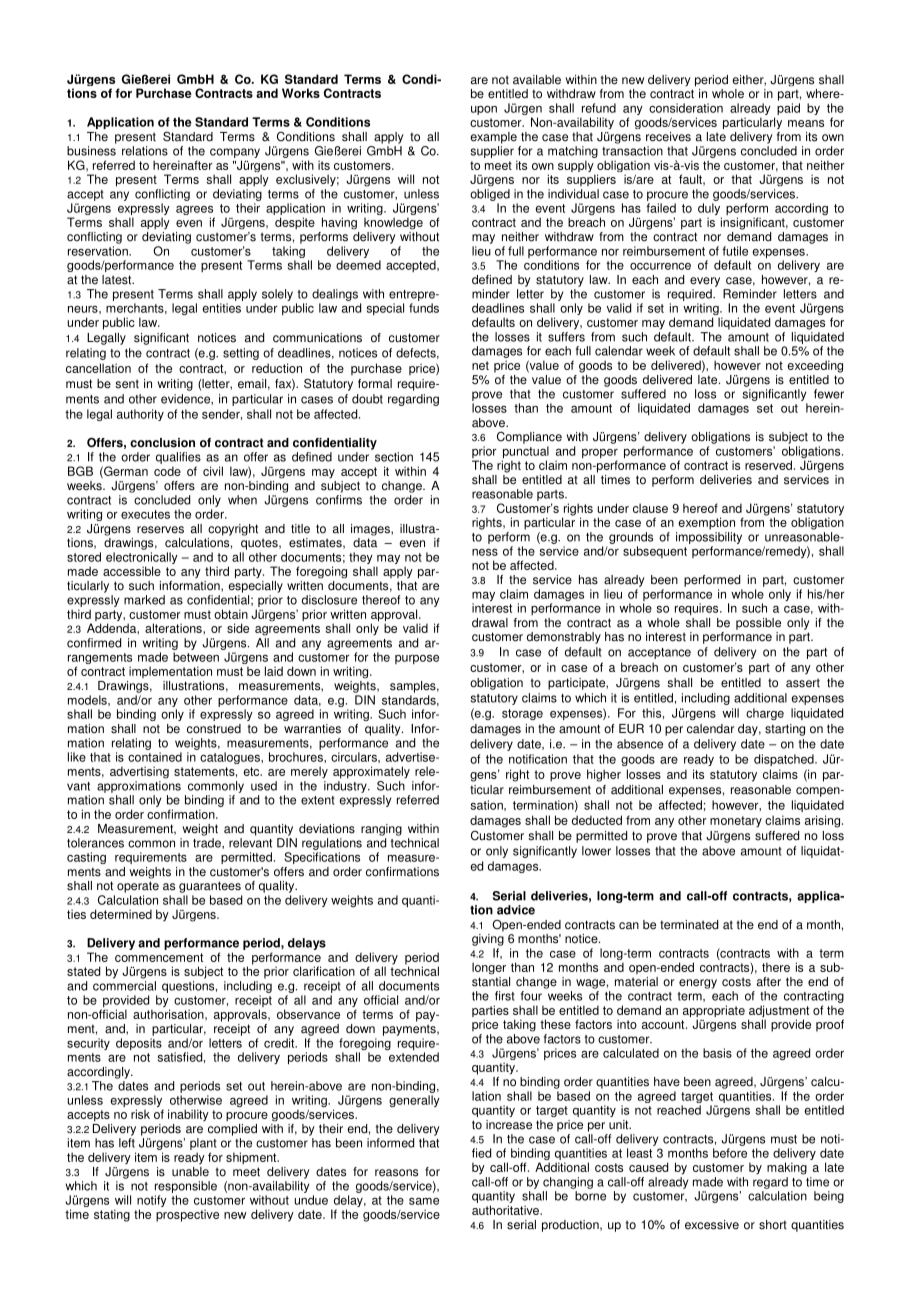 The image size is (924, 1308). What do you see at coordinates (788, 109) in the screenshot?
I see `paid` at bounding box center [788, 109].
